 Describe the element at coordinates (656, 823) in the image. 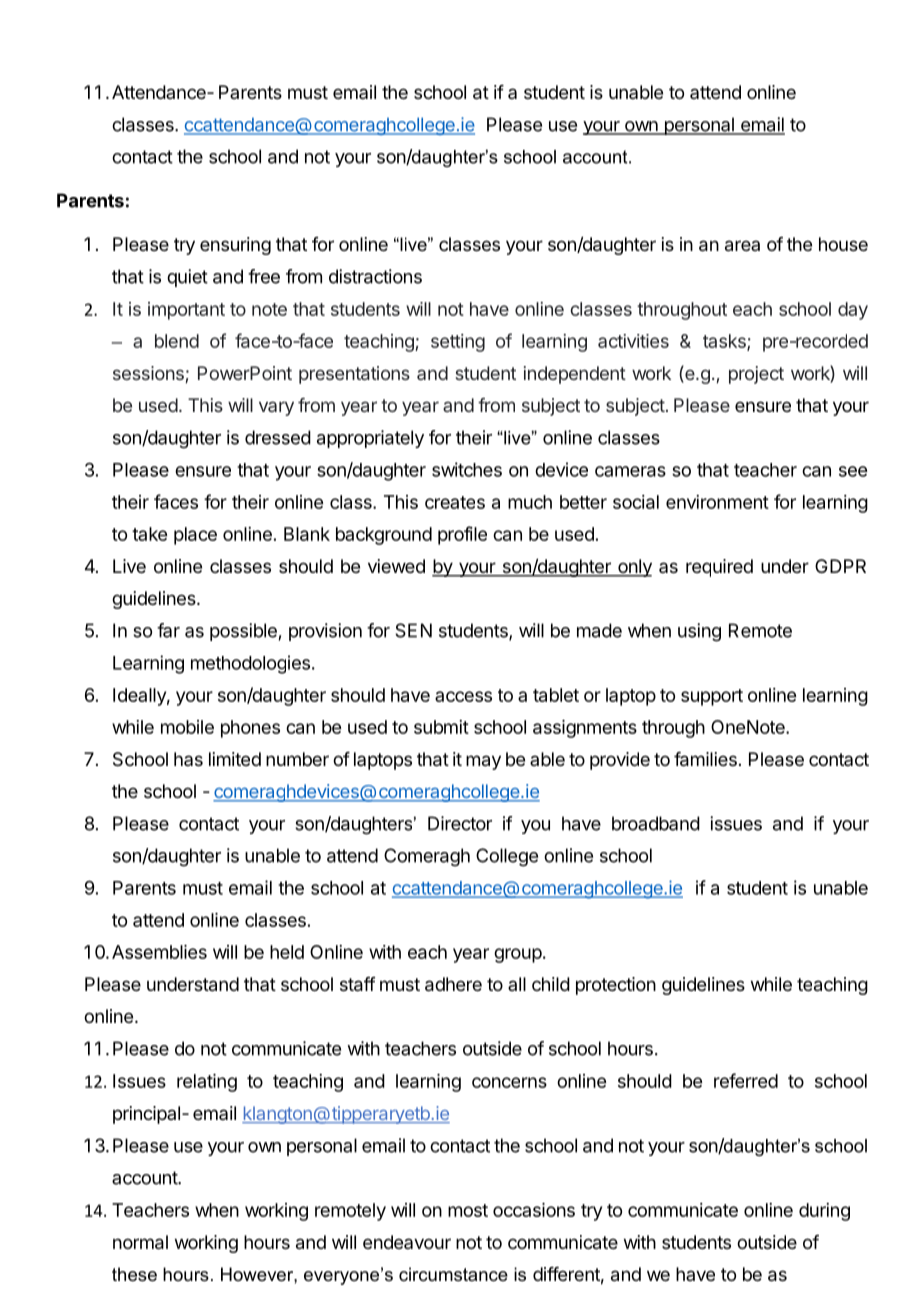

I see `broadband` at that location.
